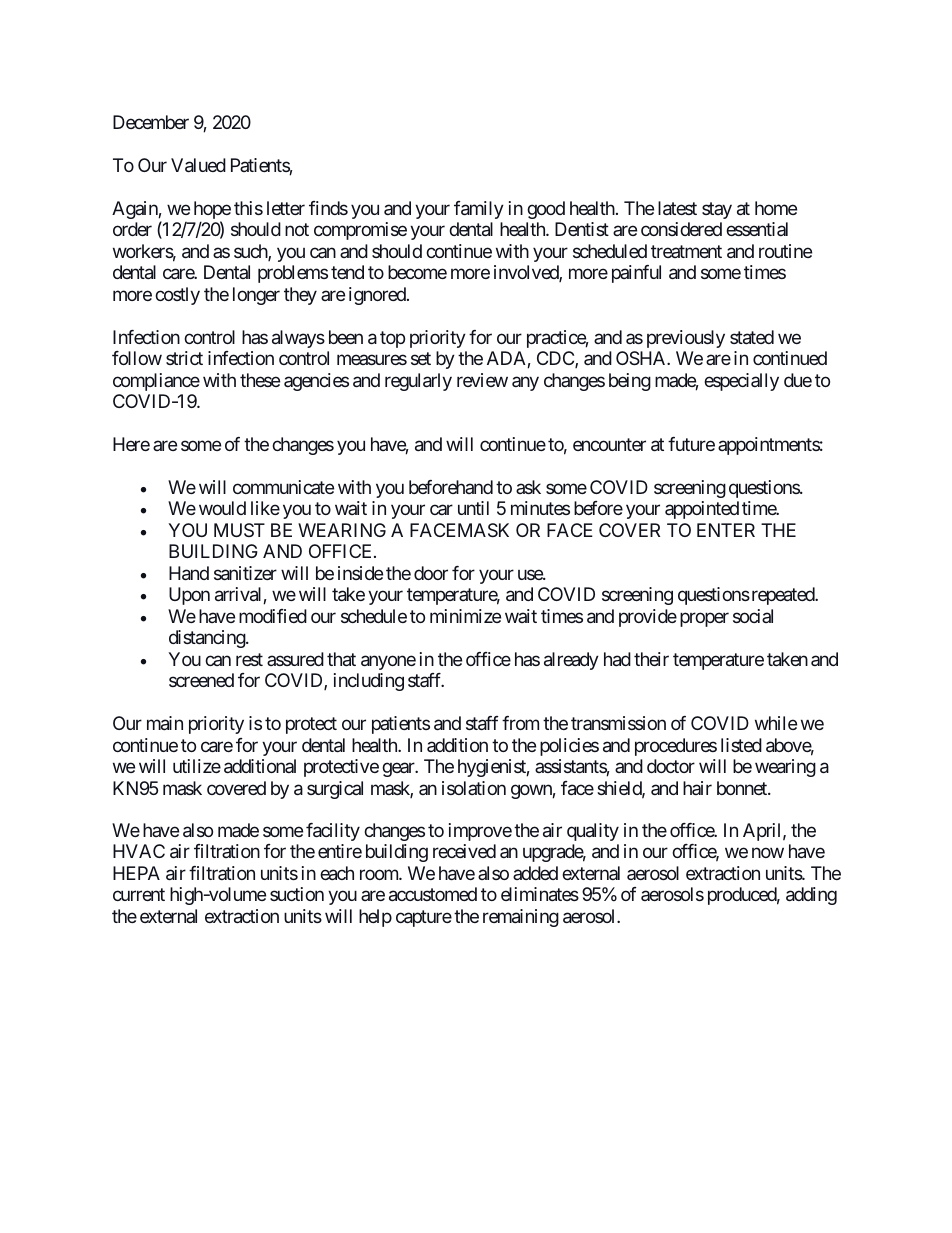 The height and width of the image is (1233, 952). What do you see at coordinates (222, 508) in the image?
I see `would` at bounding box center [222, 508].
